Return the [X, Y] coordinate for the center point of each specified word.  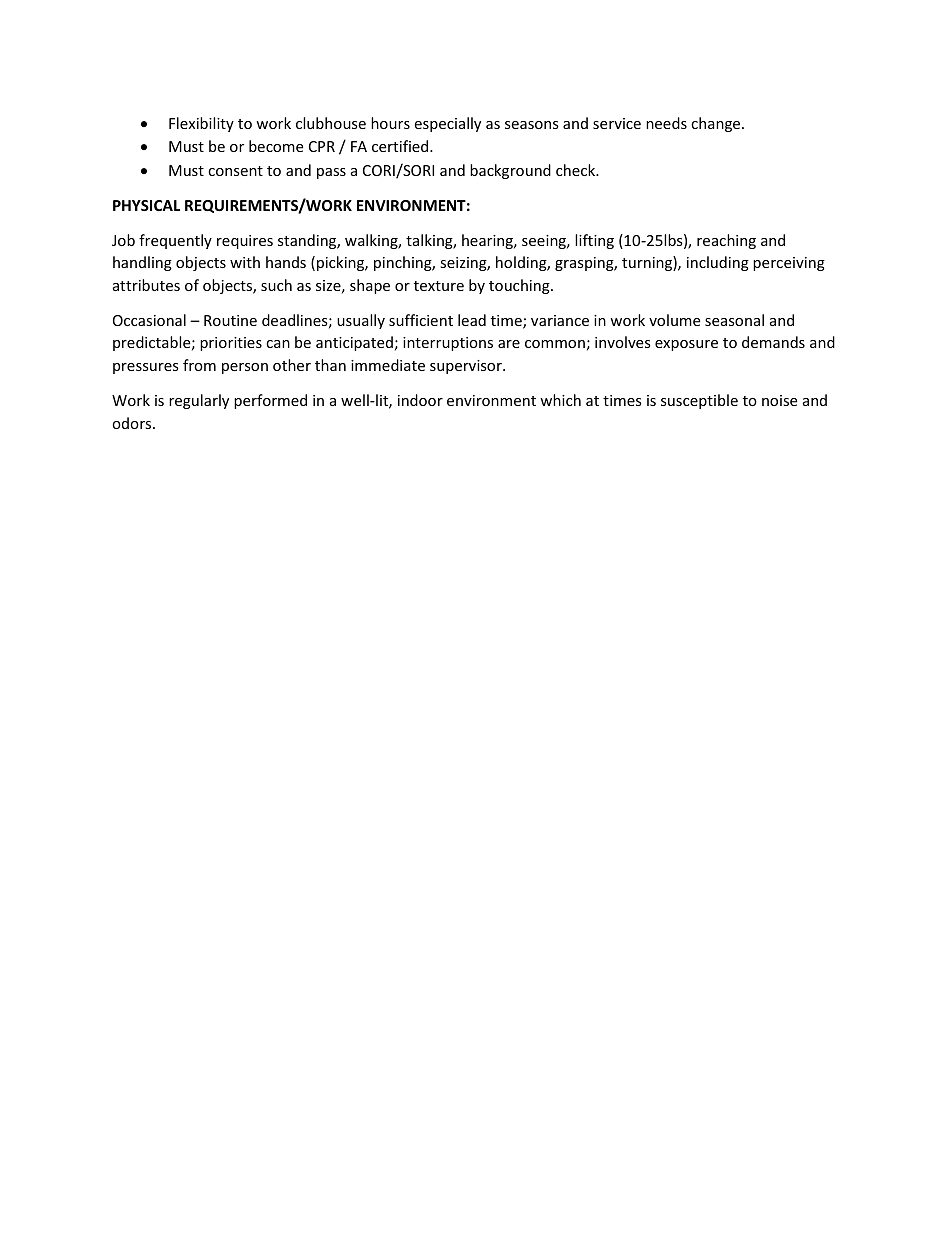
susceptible [699, 401]
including [718, 263]
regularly [199, 401]
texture [439, 286]
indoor [420, 400]
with [245, 262]
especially [447, 124]
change [717, 124]
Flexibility [201, 124]
